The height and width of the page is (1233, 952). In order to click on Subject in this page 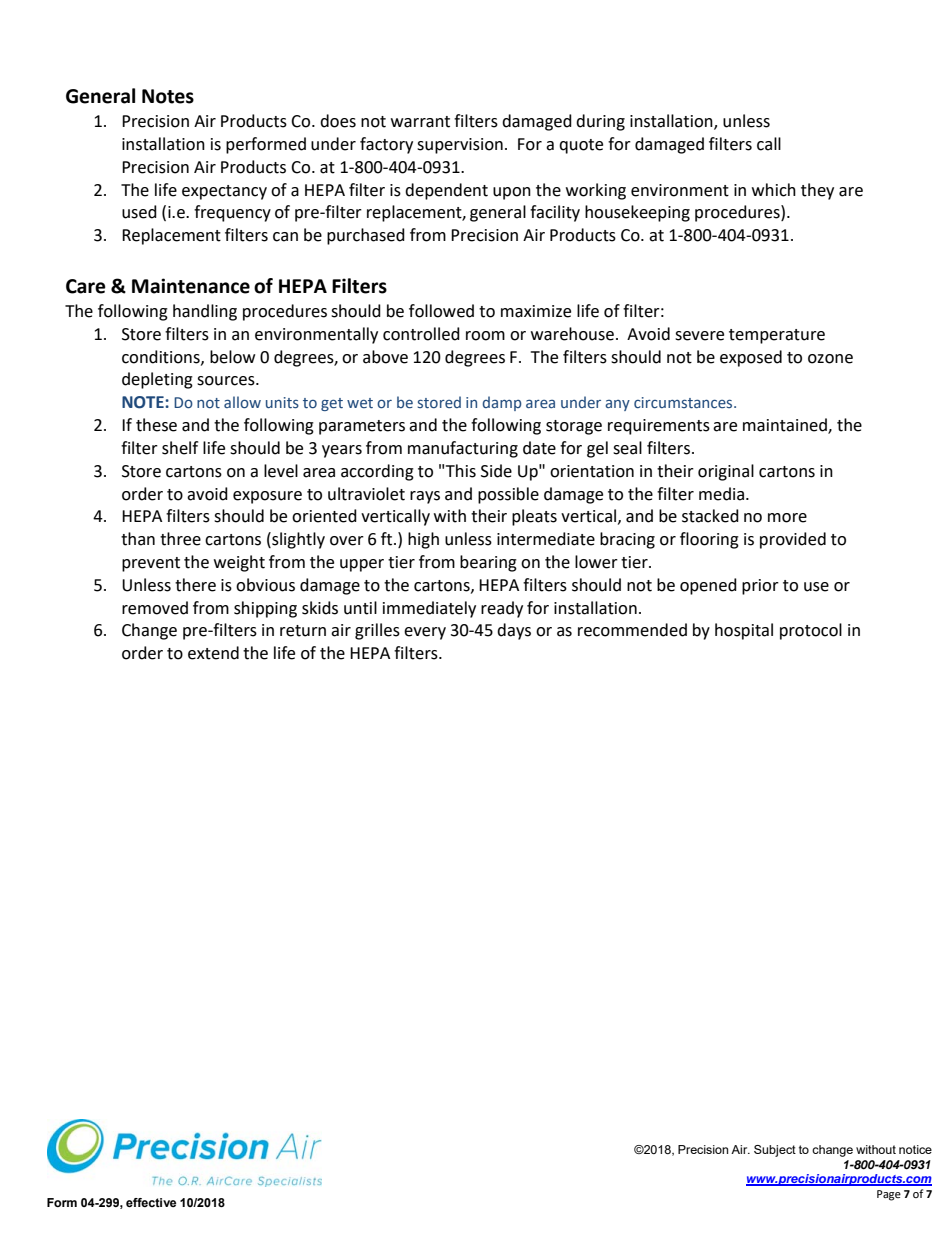, I will do `click(775, 1151)`.
